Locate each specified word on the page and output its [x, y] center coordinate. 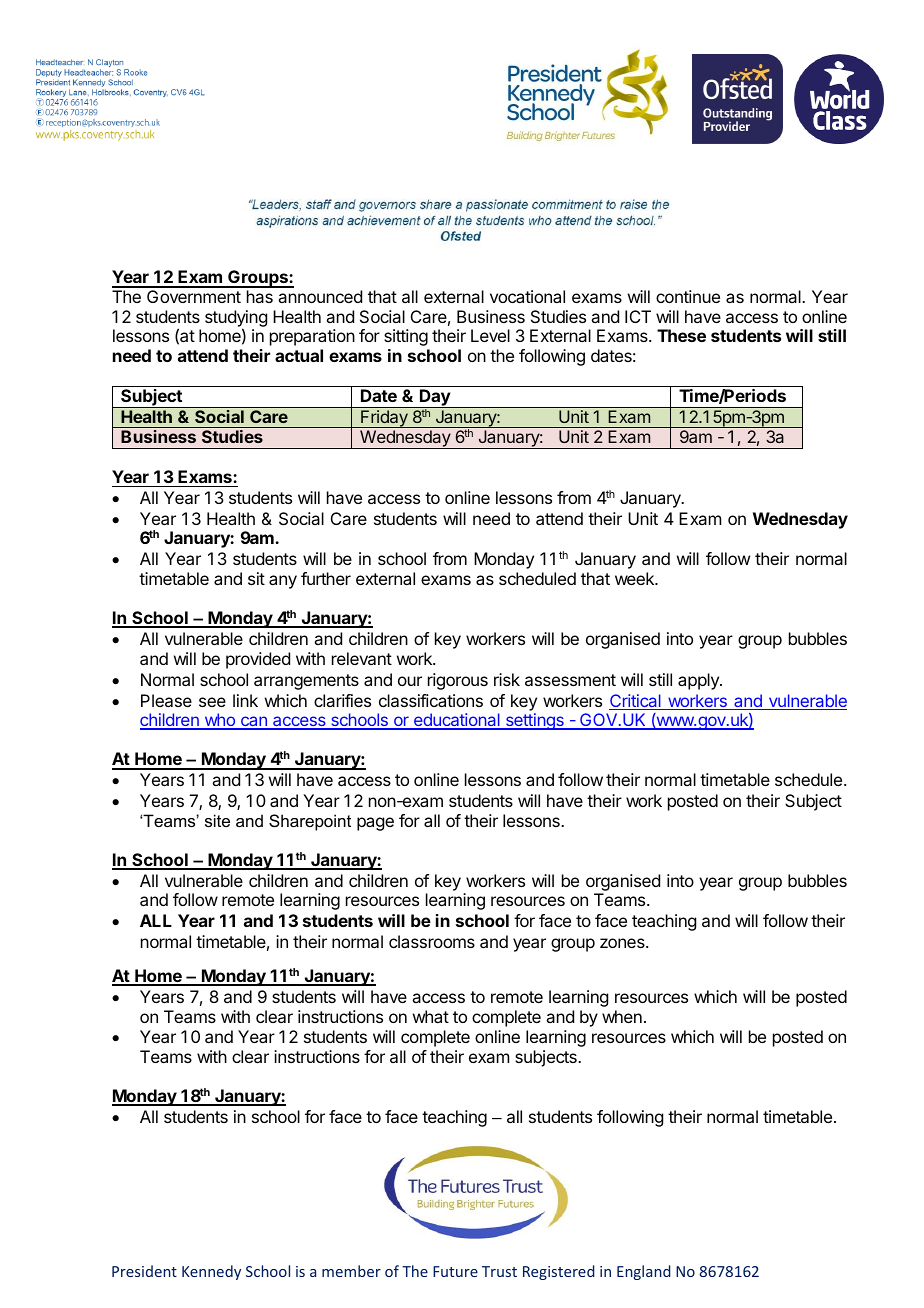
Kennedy [211, 1272]
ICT [638, 316]
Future [455, 1271]
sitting [406, 337]
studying [236, 320]
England [644, 1272]
